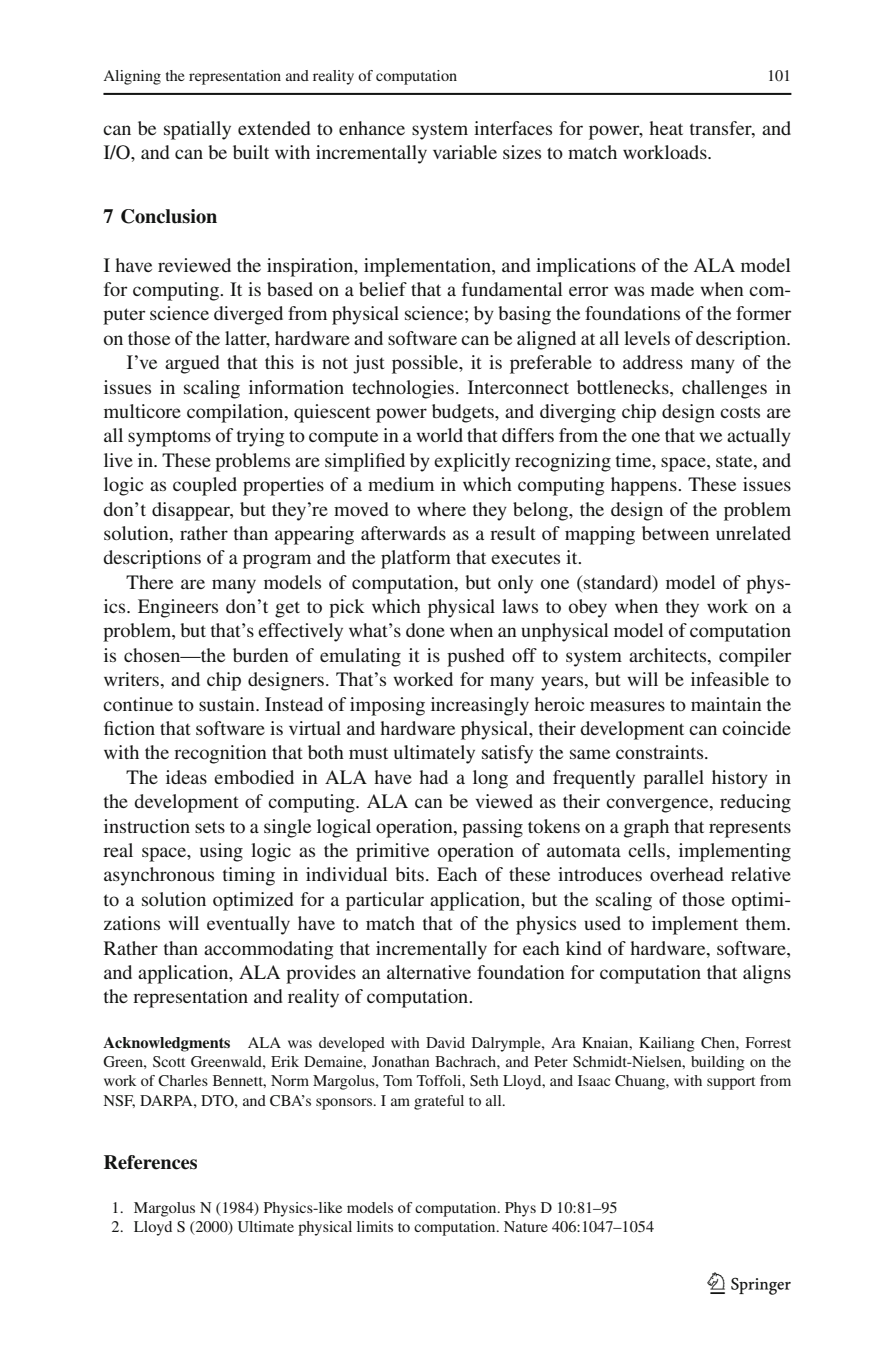 This document has height=1359, width=896. What do you see at coordinates (248, 925) in the document?
I see `eventually` at bounding box center [248, 925].
